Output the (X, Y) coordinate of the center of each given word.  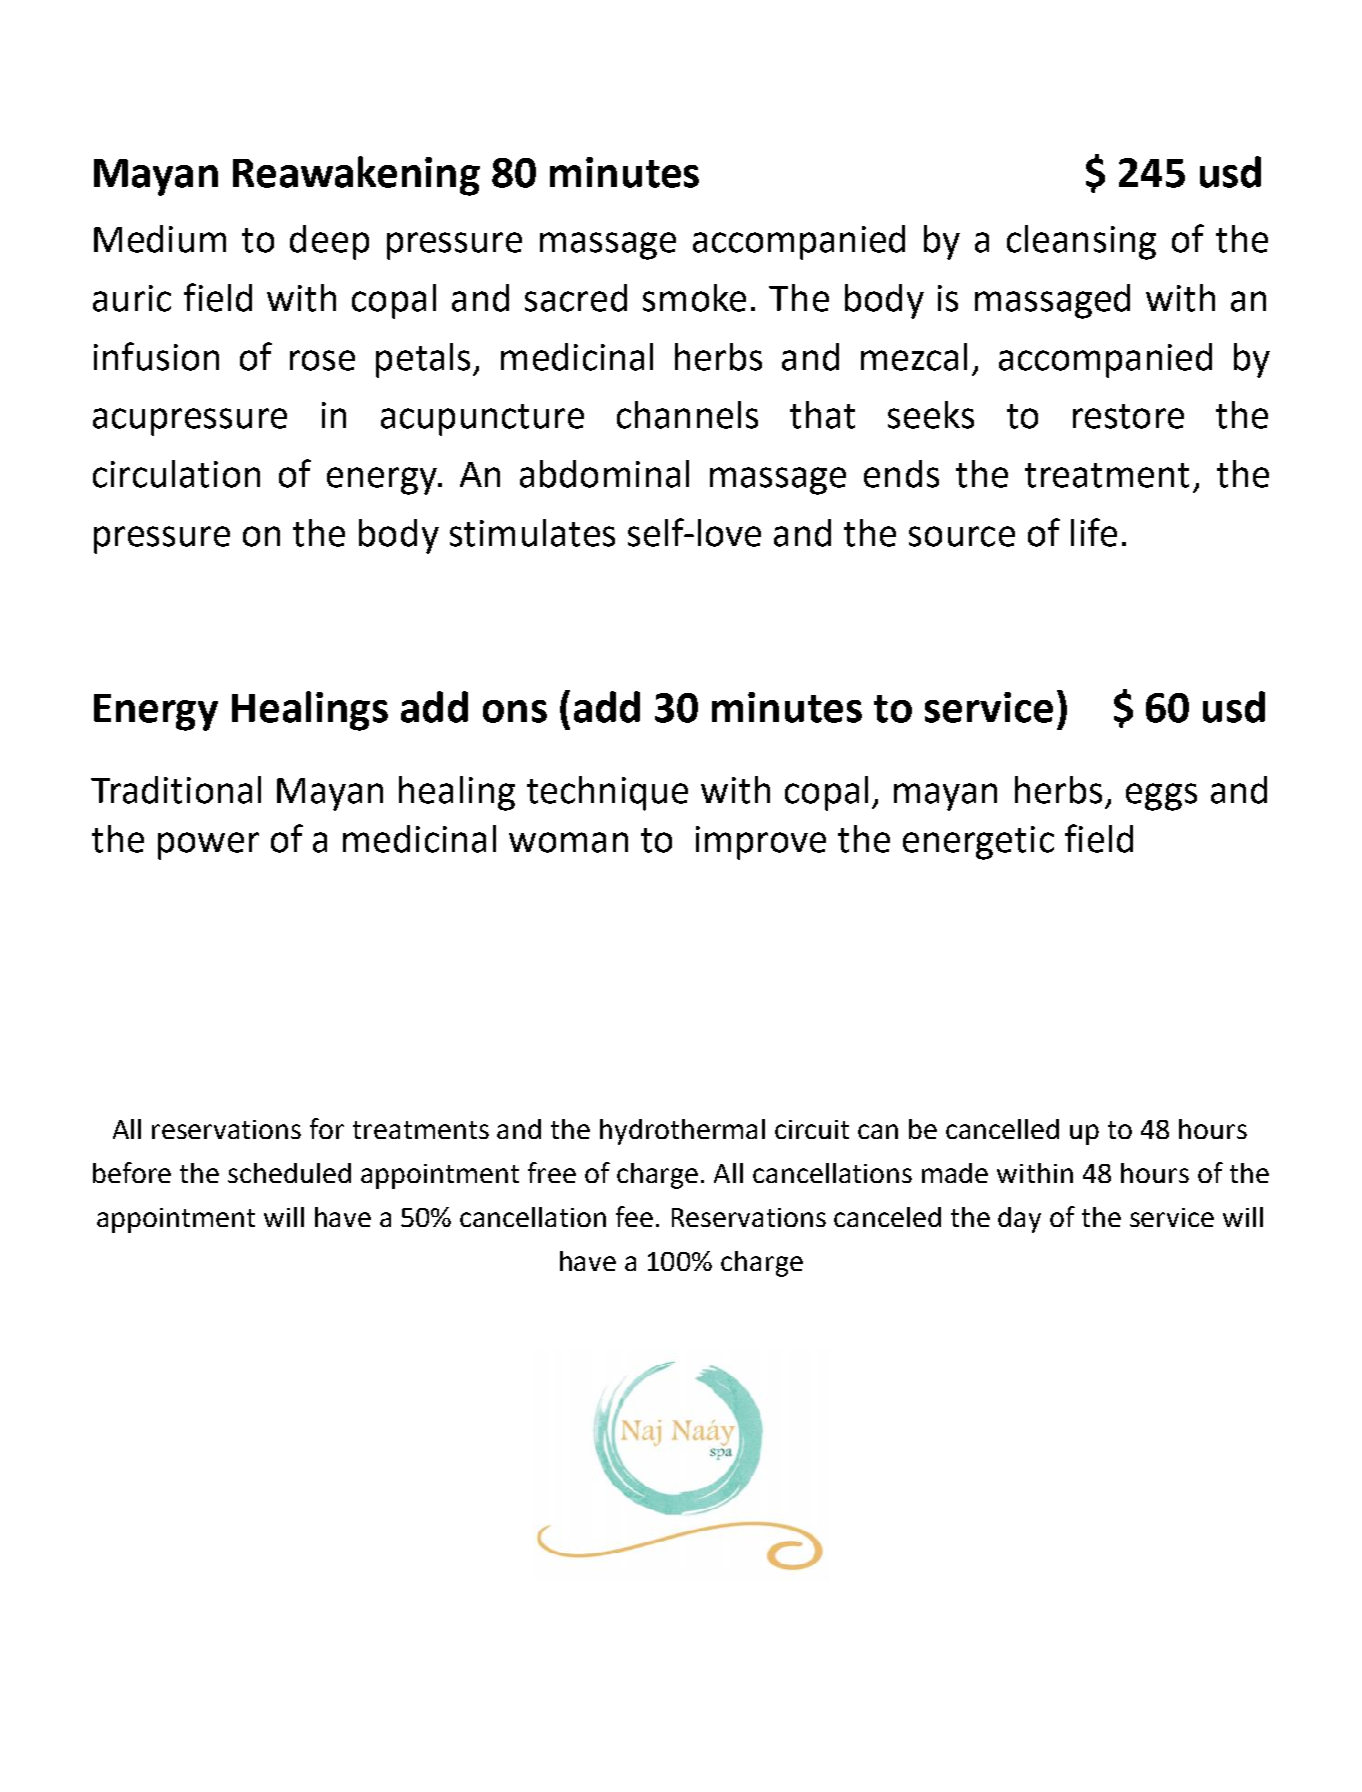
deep (329, 242)
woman (568, 842)
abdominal (604, 474)
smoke (694, 298)
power (208, 846)
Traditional (176, 790)
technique (607, 793)
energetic (978, 843)
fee (634, 1216)
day (1019, 1220)
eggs (1161, 797)
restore (1128, 416)
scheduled (289, 1173)
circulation (176, 474)
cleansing (1081, 242)
